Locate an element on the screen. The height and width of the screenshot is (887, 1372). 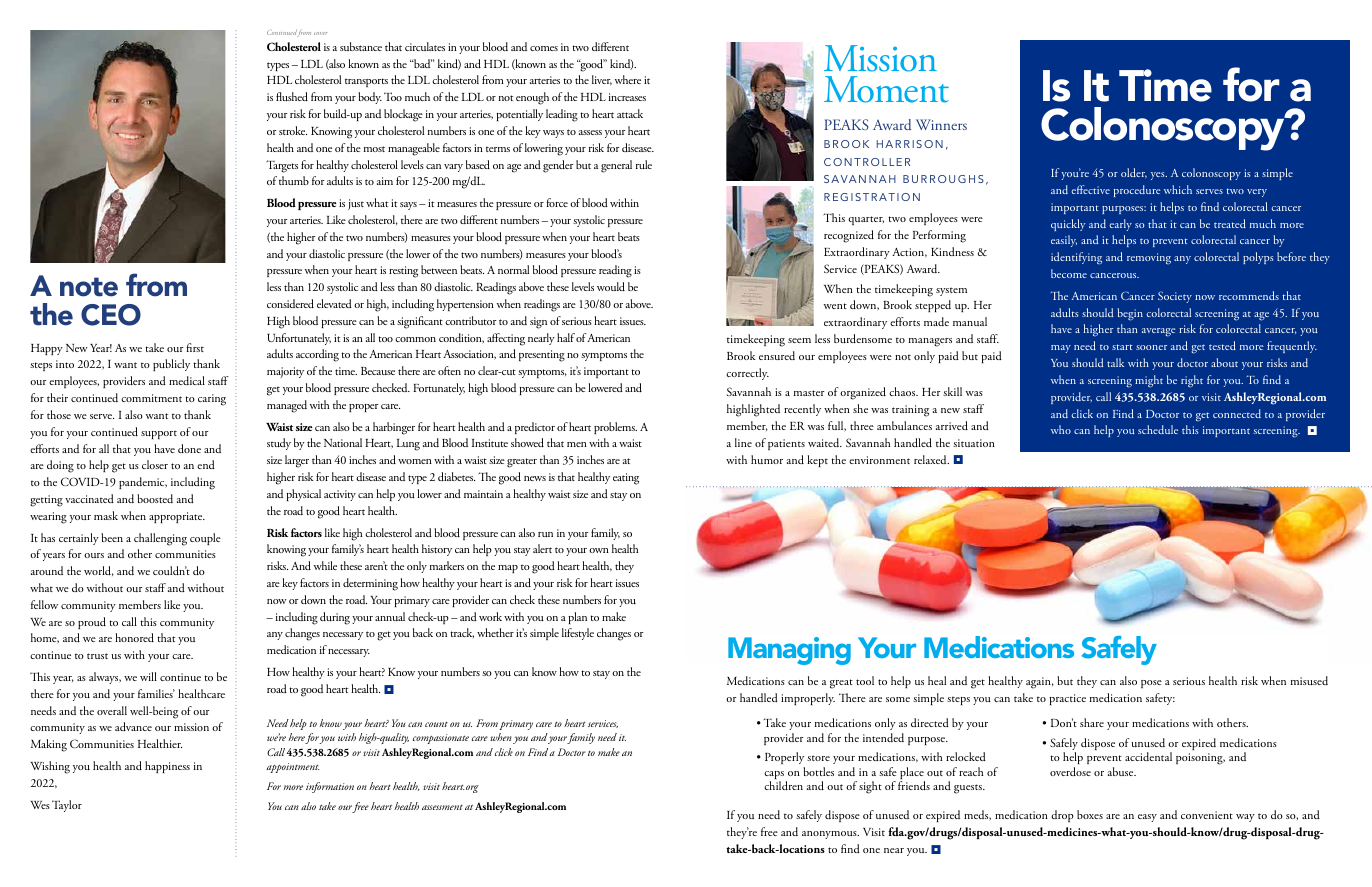
alert is located at coordinates (542, 548).
